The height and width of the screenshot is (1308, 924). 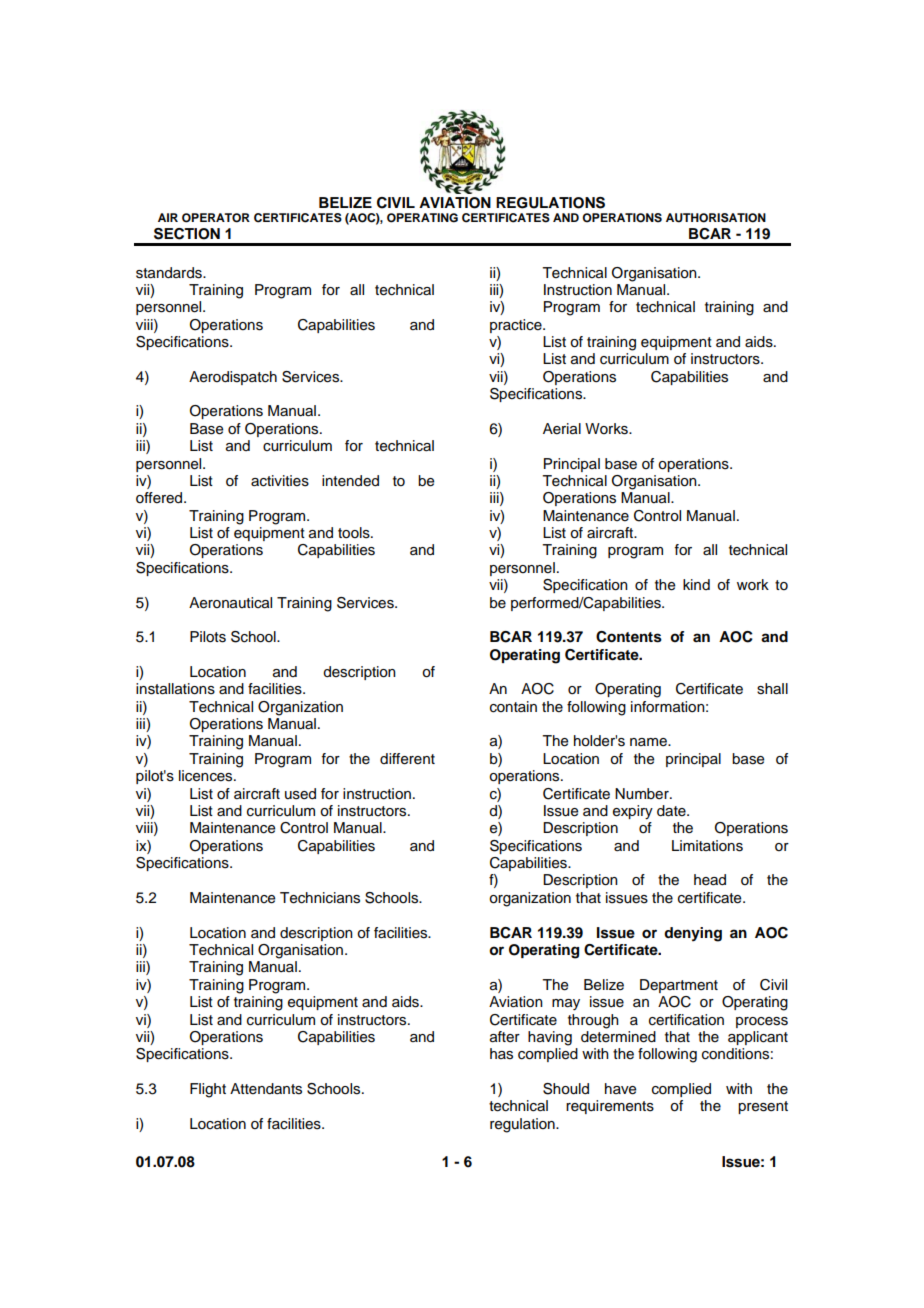 What do you see at coordinates (629, 637) in the screenshot?
I see `Contents` at bounding box center [629, 637].
